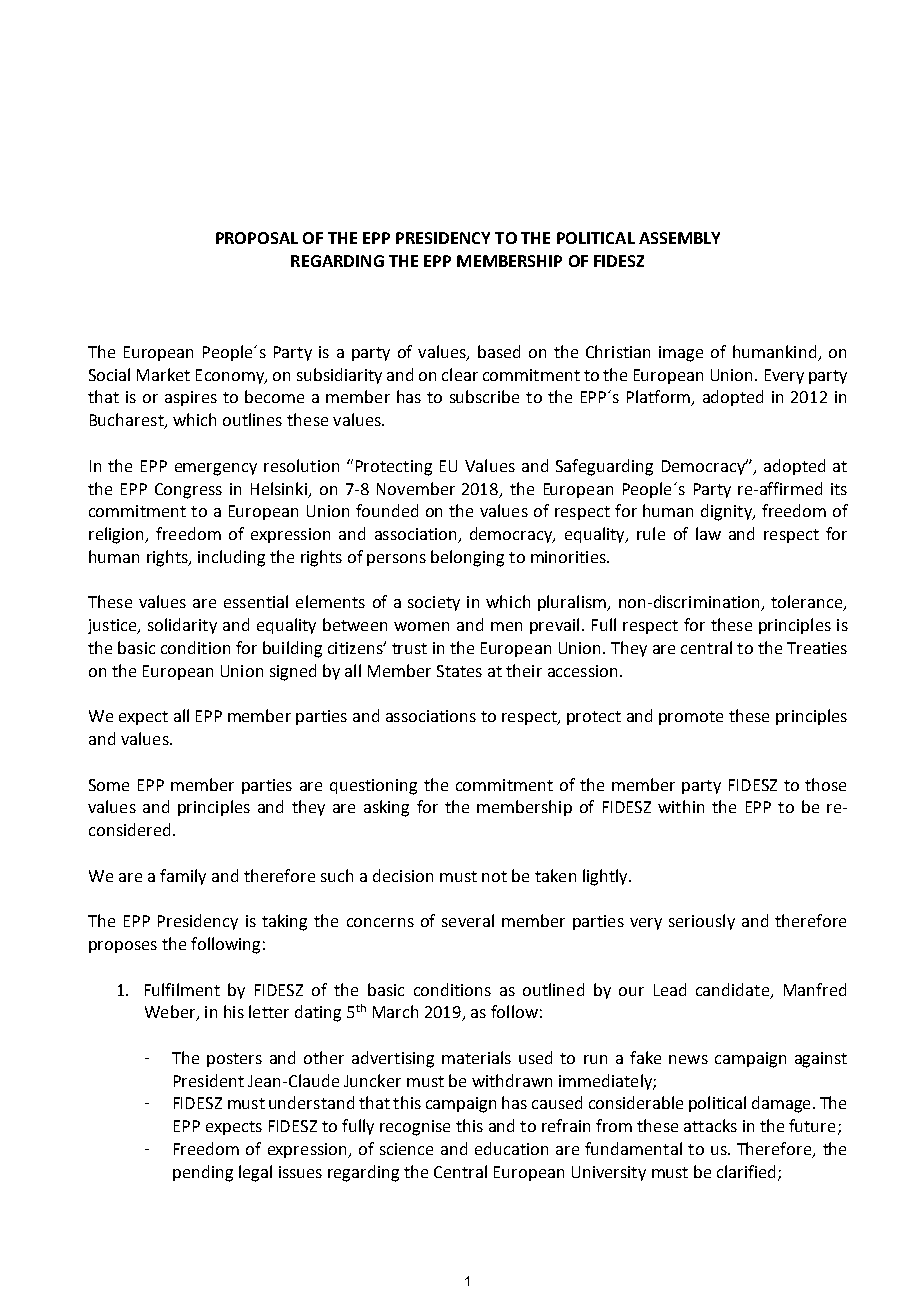  I want to click on not, so click(494, 876).
